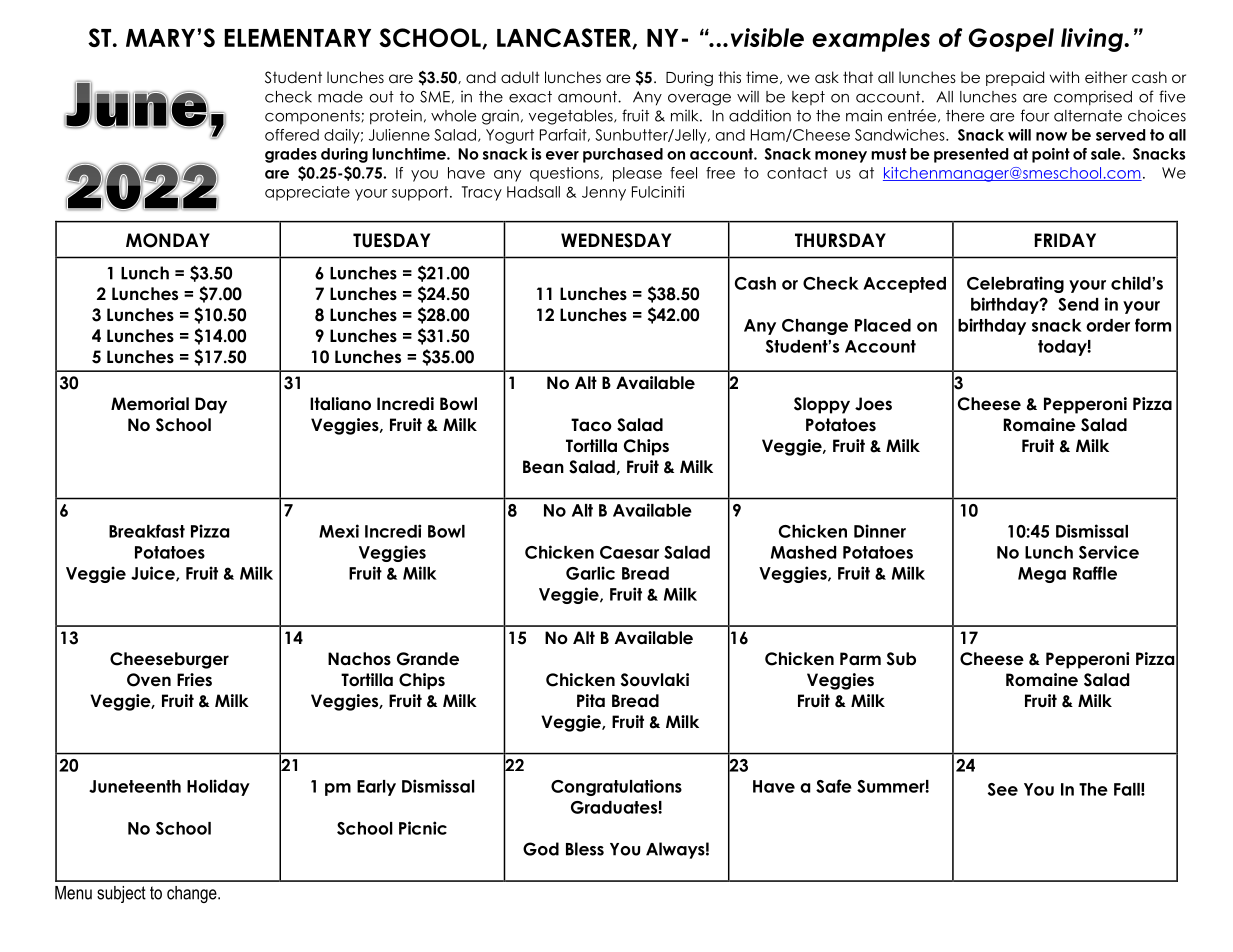  Describe the element at coordinates (168, 240) in the page. I see `MONDAY` at that location.
